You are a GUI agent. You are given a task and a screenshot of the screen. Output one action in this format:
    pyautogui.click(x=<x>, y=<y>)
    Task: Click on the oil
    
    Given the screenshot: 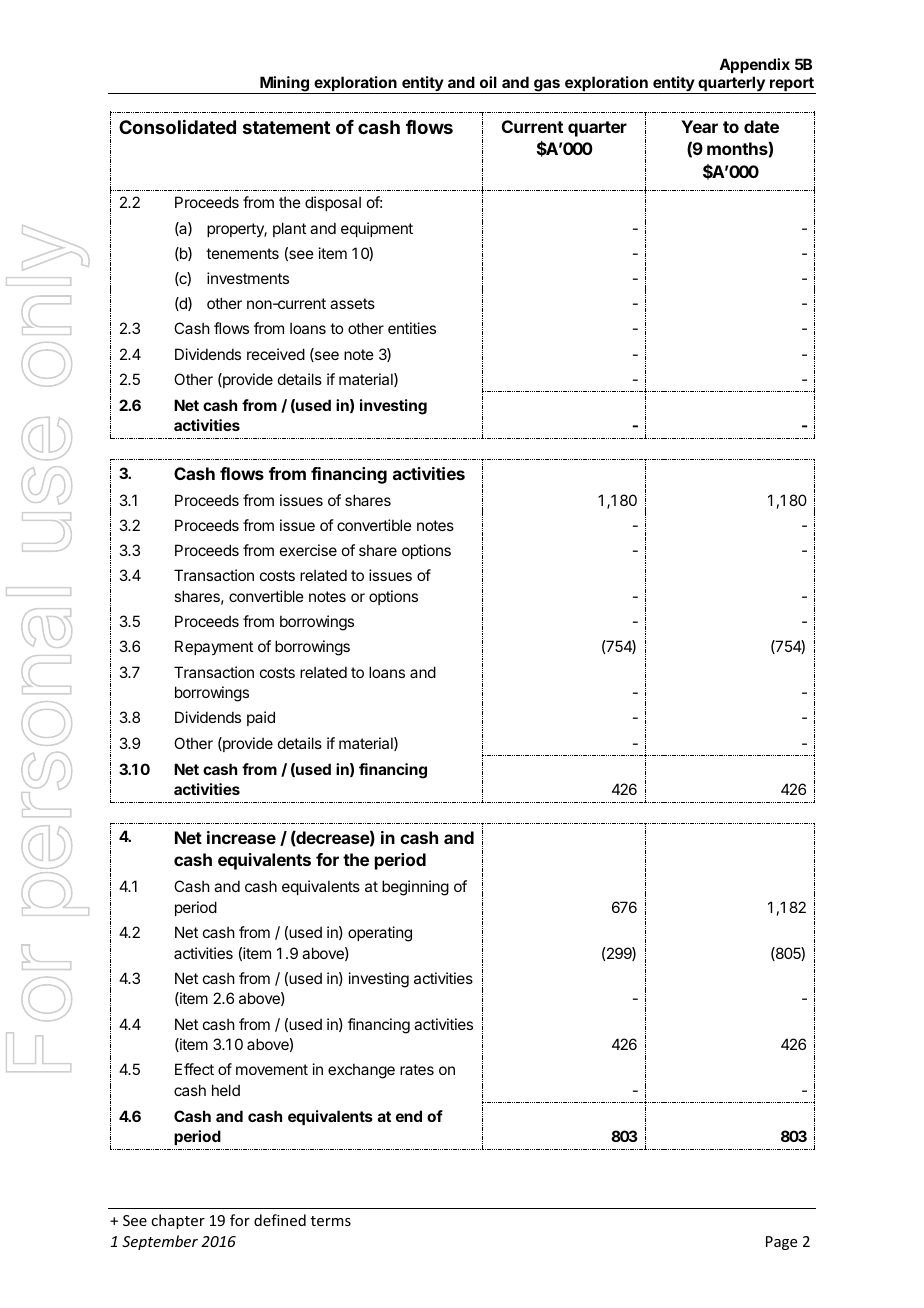 What is the action you would take?
    pyautogui.click(x=488, y=82)
